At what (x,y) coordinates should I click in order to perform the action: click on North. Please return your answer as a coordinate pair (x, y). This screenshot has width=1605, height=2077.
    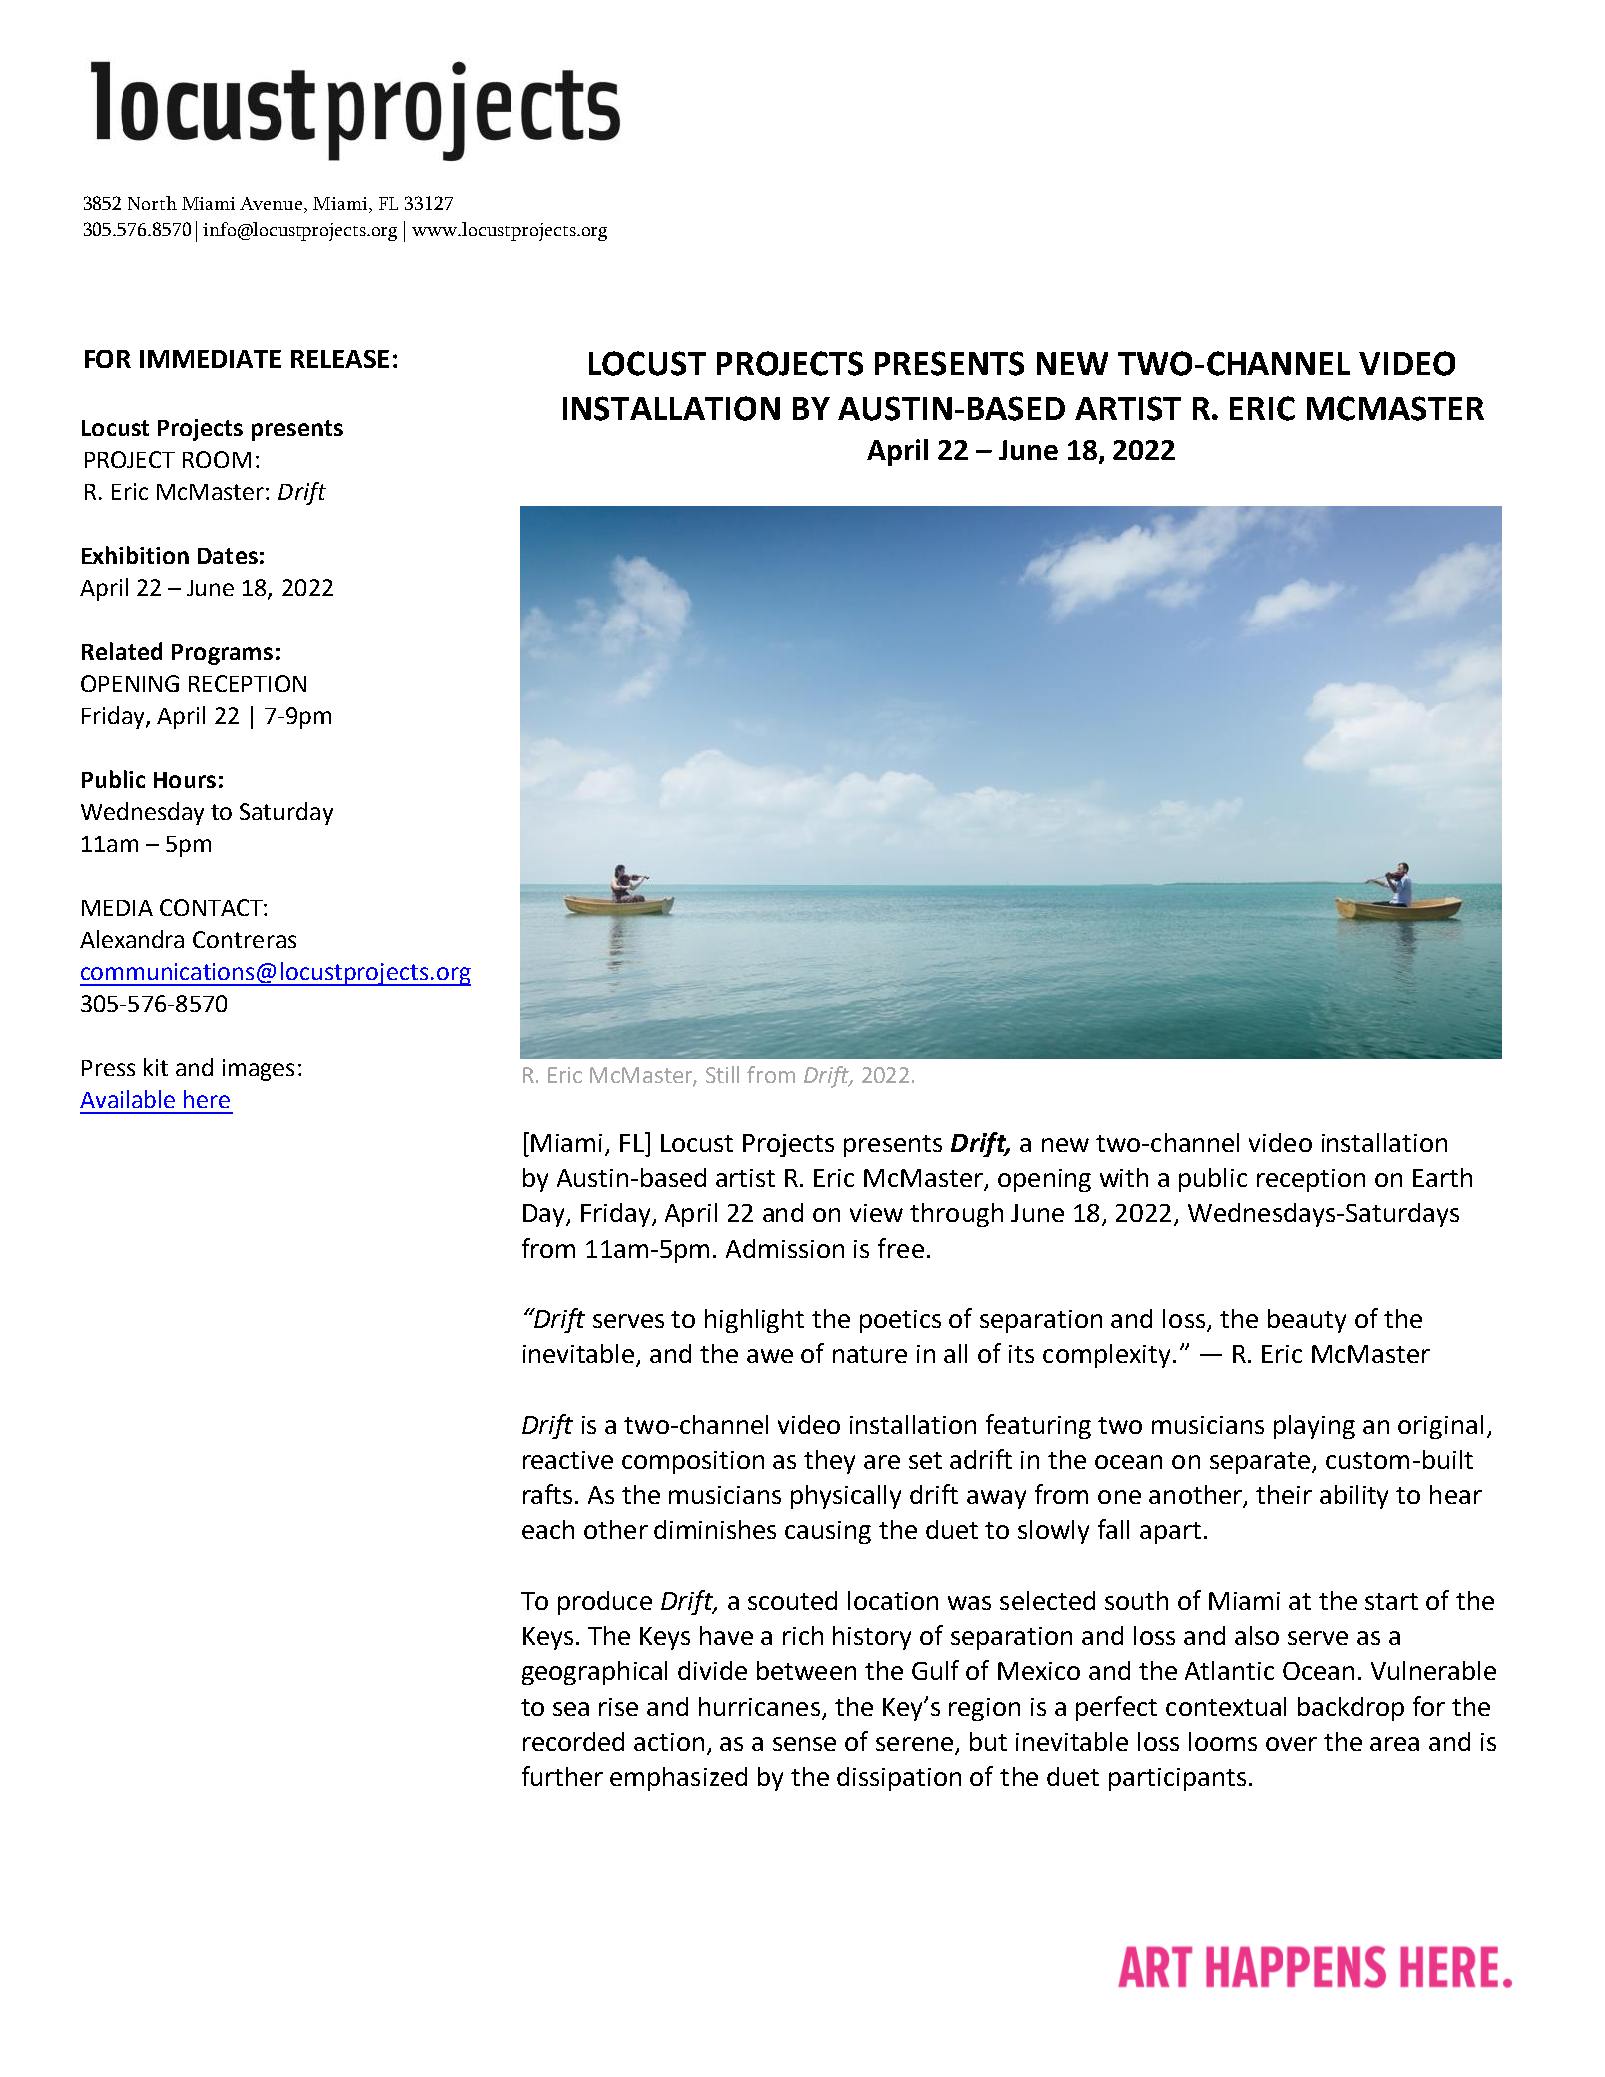
    Looking at the image, I should click on (152, 203).
